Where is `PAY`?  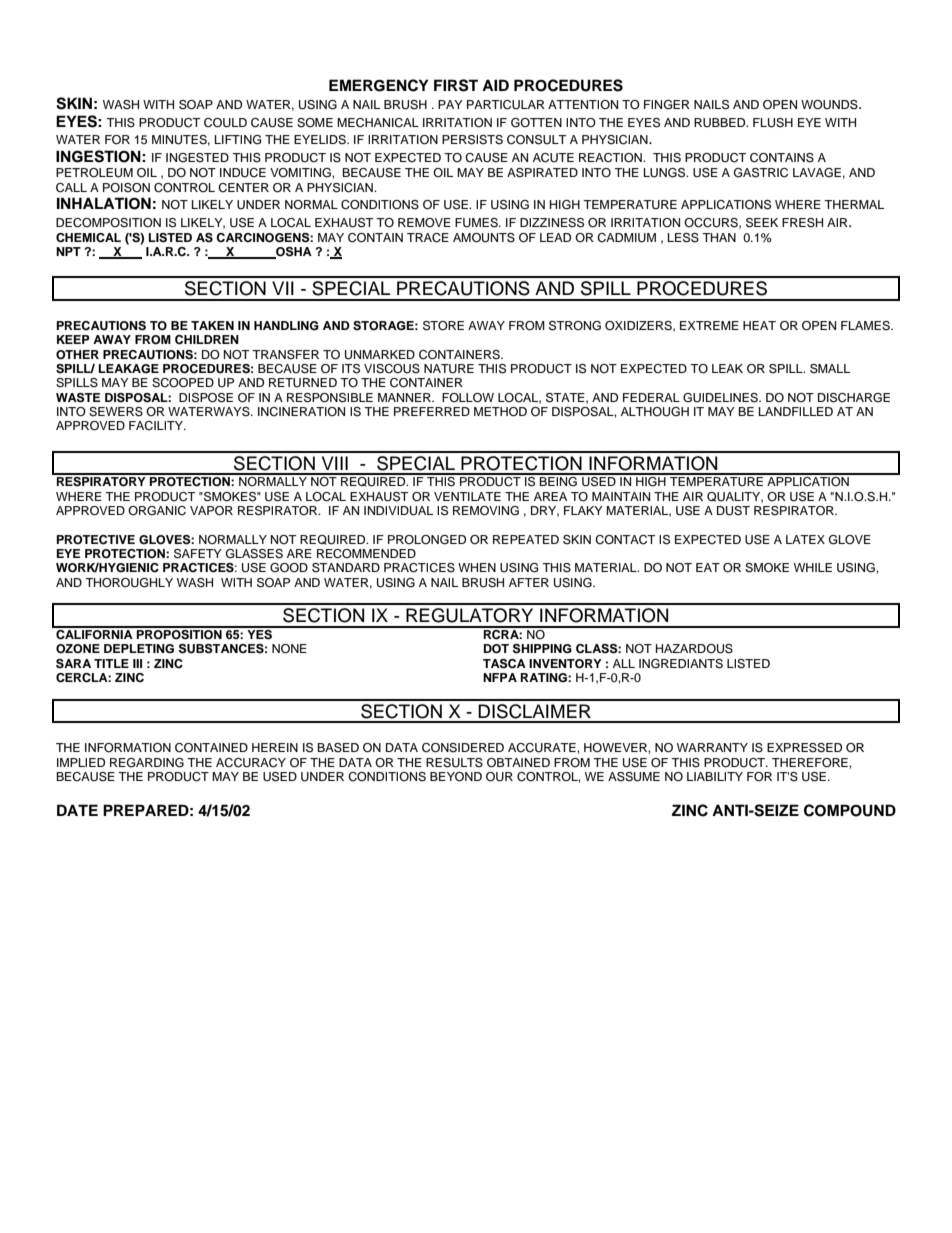
PAY is located at coordinates (450, 104).
